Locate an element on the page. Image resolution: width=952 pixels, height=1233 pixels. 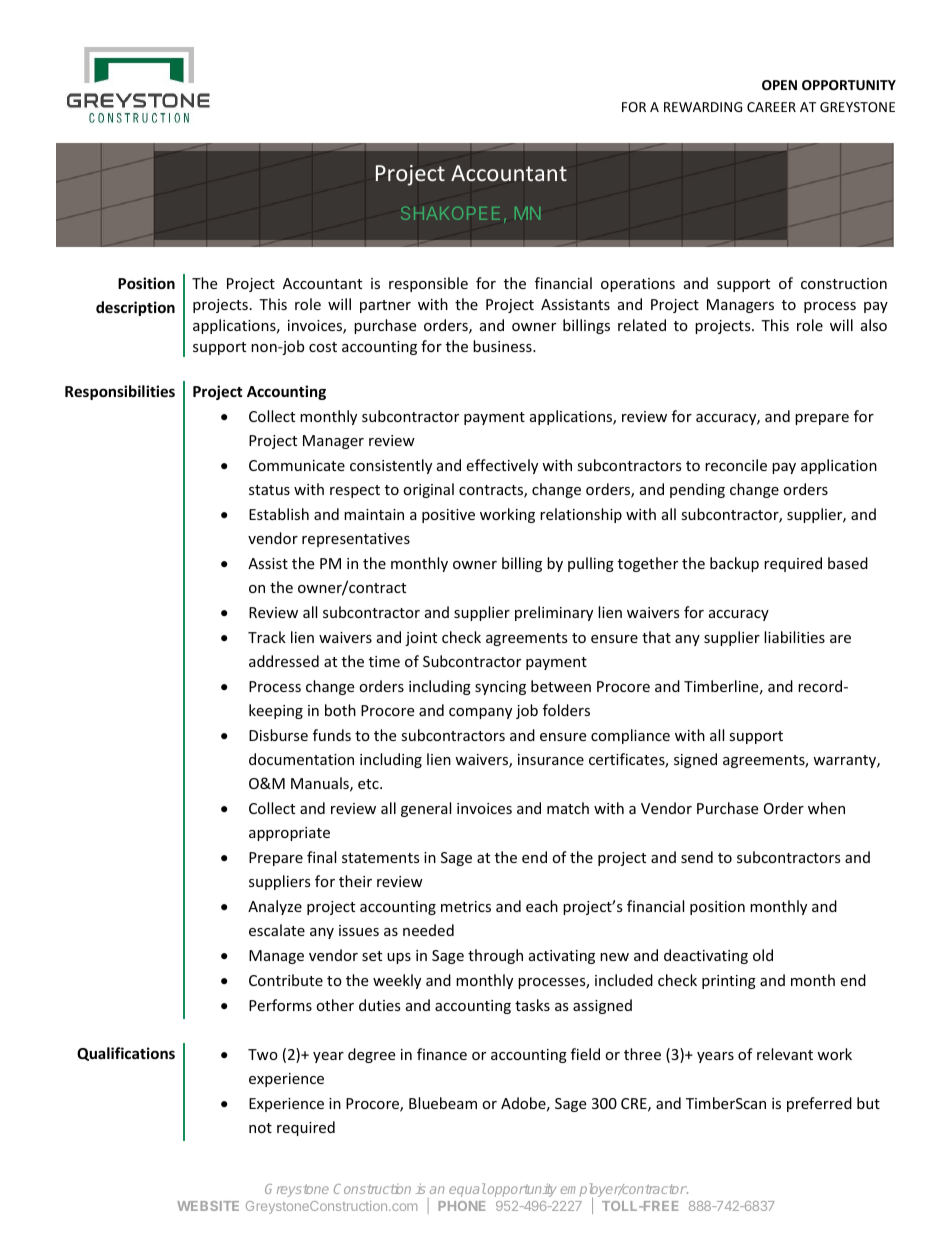
REWARDING is located at coordinates (703, 107).
